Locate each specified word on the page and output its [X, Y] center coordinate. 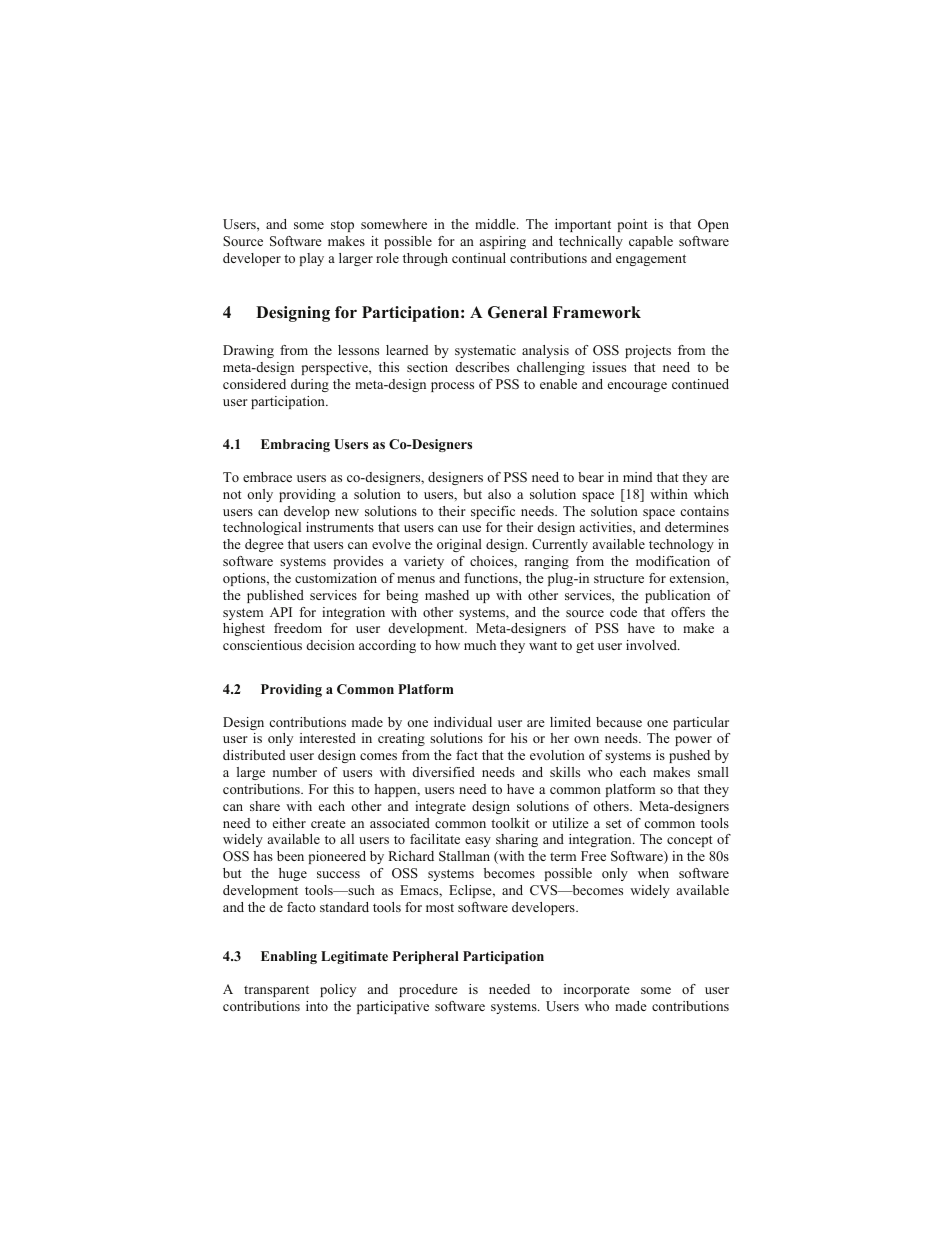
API [281, 612]
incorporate [597, 990]
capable [651, 242]
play [312, 259]
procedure [428, 990]
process [452, 387]
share [265, 806]
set [613, 823]
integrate [440, 807]
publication [677, 596]
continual [479, 258]
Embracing [295, 445]
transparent [276, 991]
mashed [447, 595]
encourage [637, 387]
